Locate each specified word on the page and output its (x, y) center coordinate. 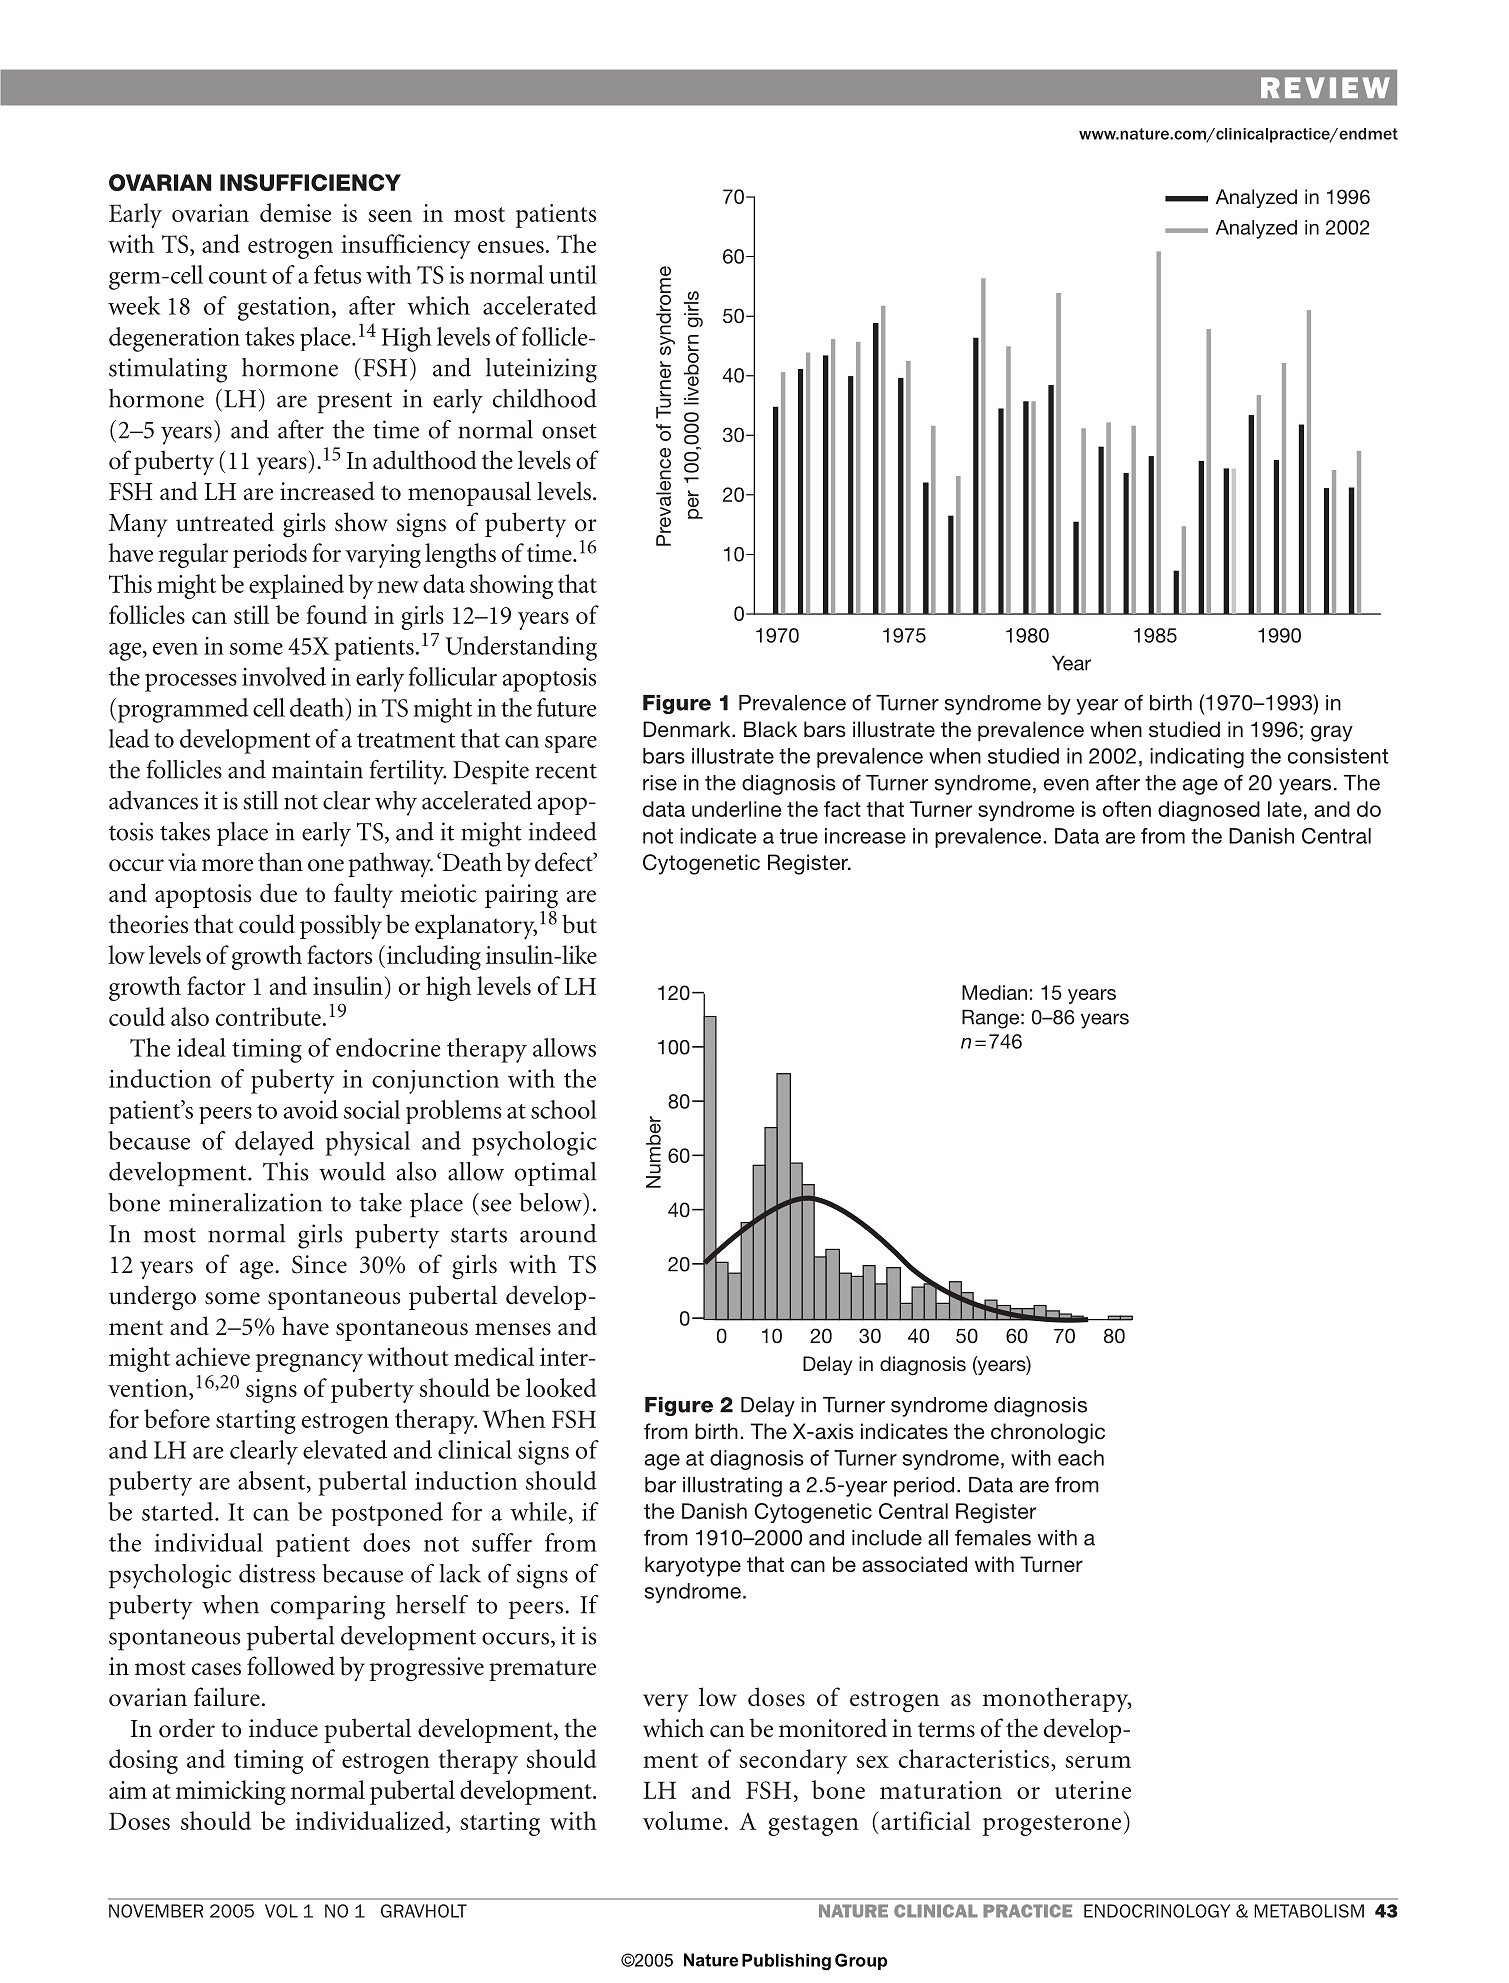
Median (994, 992)
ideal (201, 1047)
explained (296, 586)
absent (273, 1481)
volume (684, 1820)
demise (295, 212)
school (564, 1109)
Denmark (688, 729)
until (573, 274)
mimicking (231, 1792)
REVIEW (1325, 87)
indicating (1197, 758)
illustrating (732, 1487)
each (1081, 1458)
